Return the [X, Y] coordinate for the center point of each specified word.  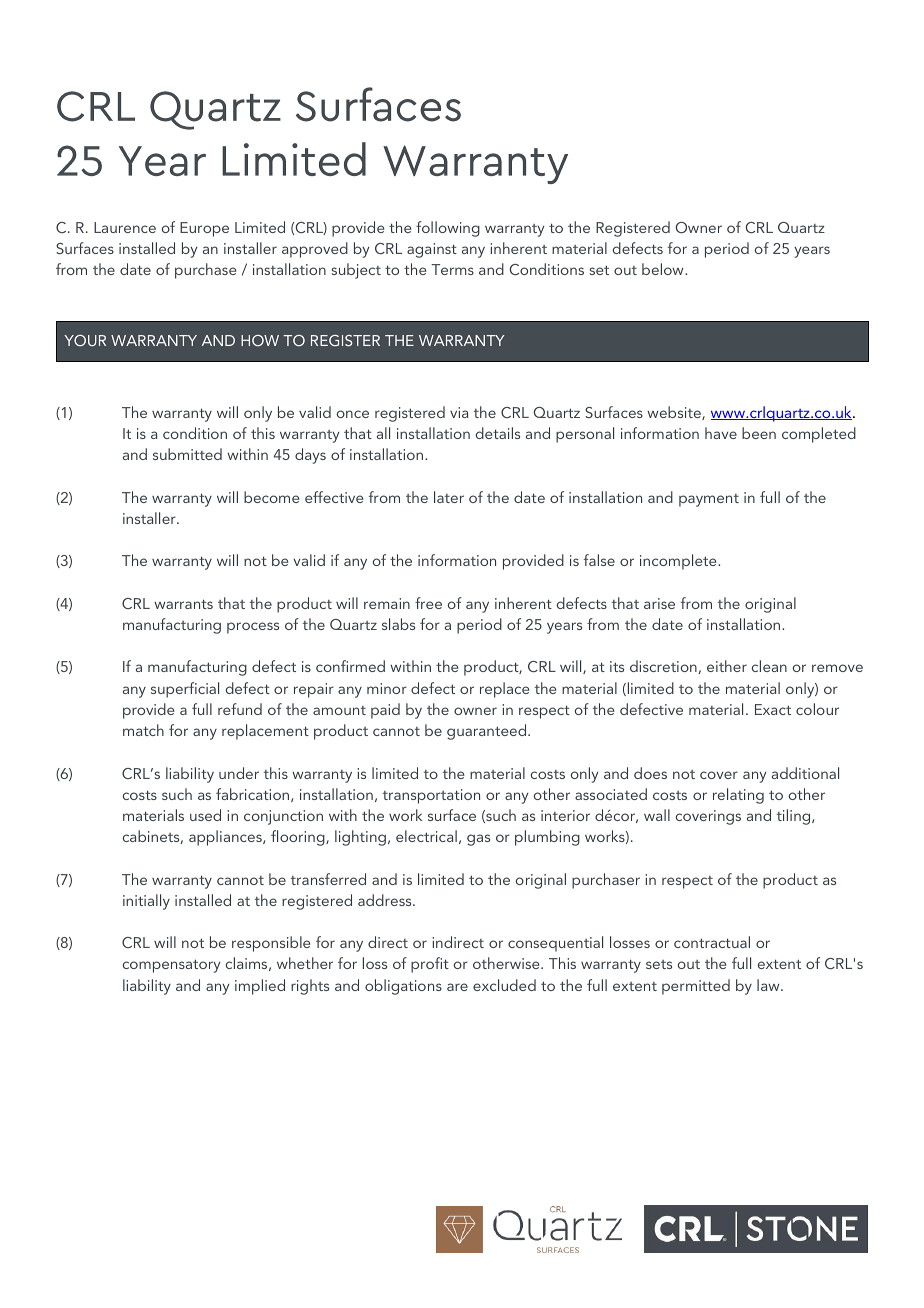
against [432, 250]
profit [430, 965]
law [769, 985]
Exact [773, 709]
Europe [204, 229]
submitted [187, 454]
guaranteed [488, 732]
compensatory [171, 966]
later [449, 497]
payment [709, 500]
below [664, 269]
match [143, 730]
